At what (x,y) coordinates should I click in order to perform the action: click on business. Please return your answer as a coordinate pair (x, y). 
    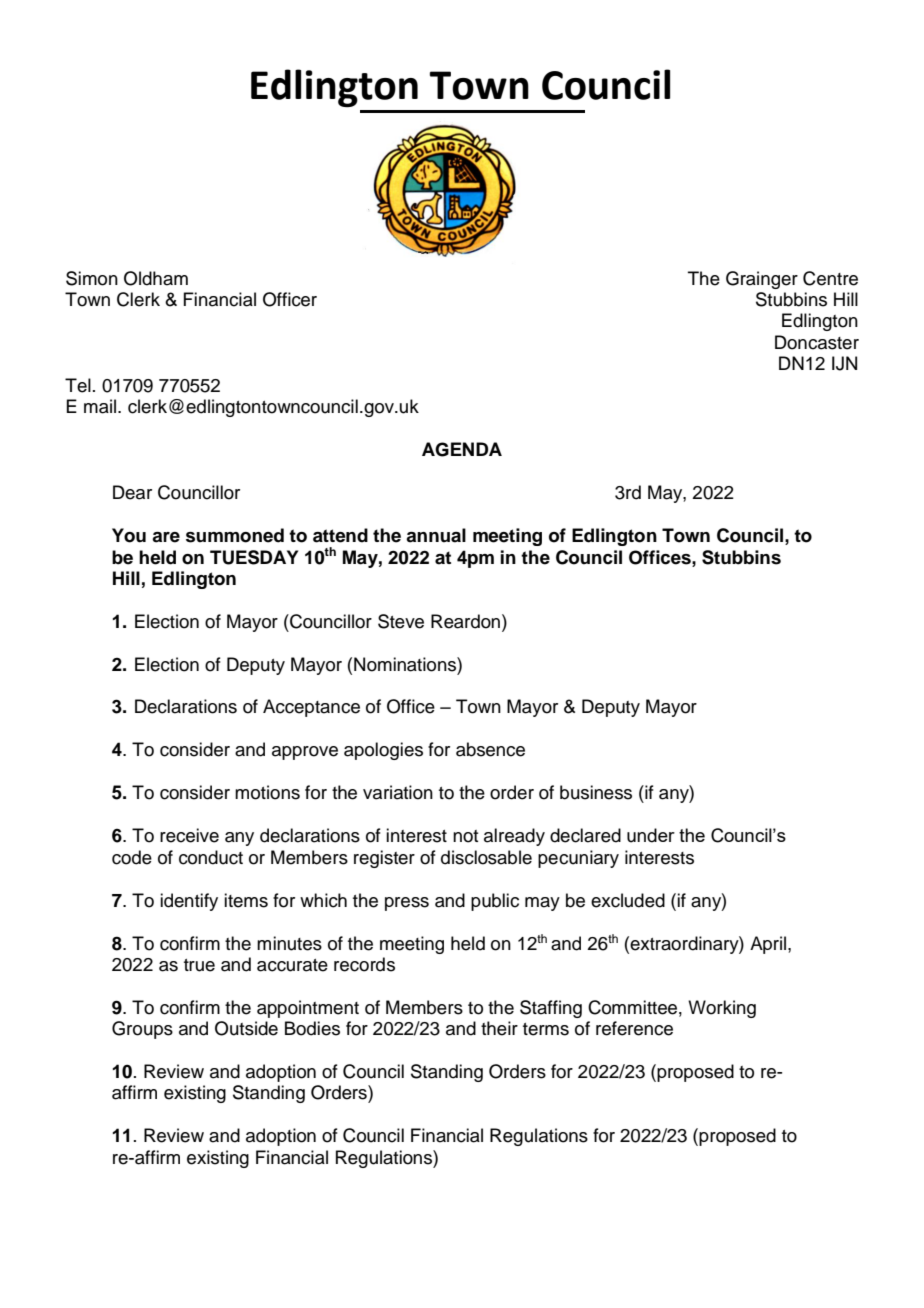
    Looking at the image, I should click on (596, 792).
